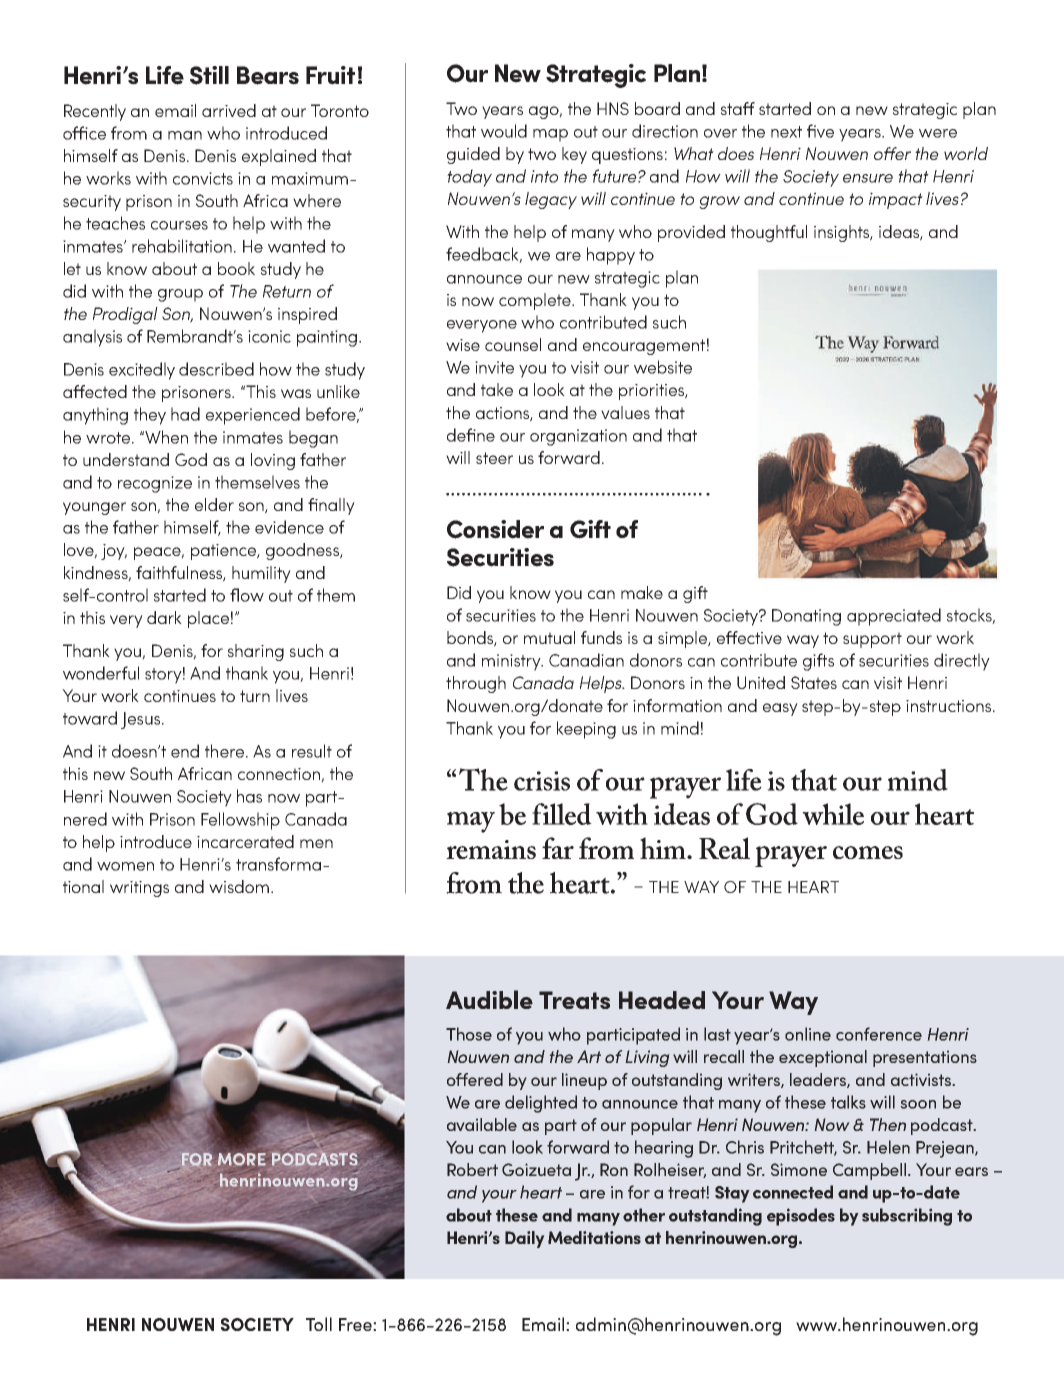 The image size is (1064, 1376). What do you see at coordinates (820, 131) in the document?
I see `five` at bounding box center [820, 131].
